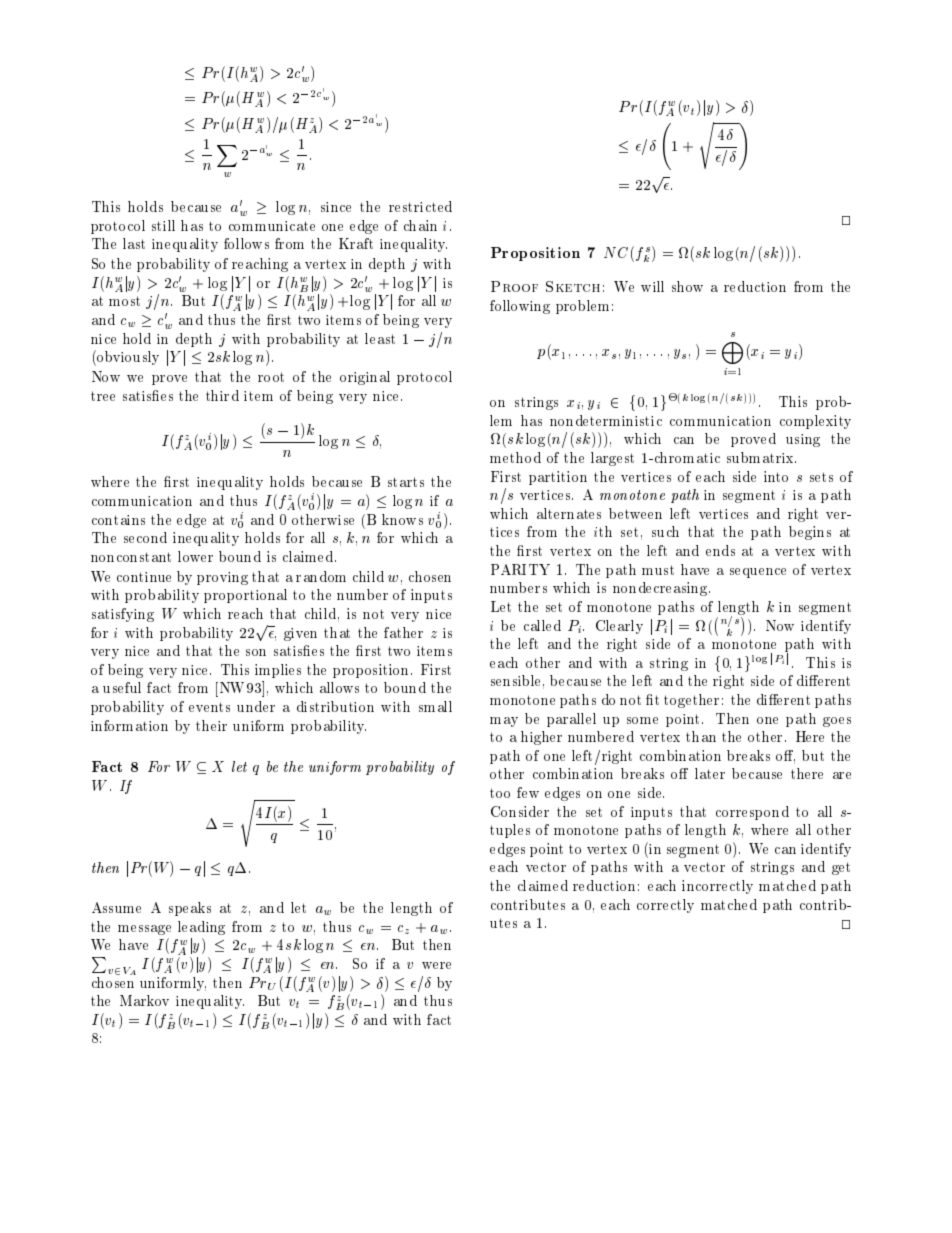 Image resolution: width=952 pixels, height=1233 pixels. I want to click on show, so click(687, 286).
